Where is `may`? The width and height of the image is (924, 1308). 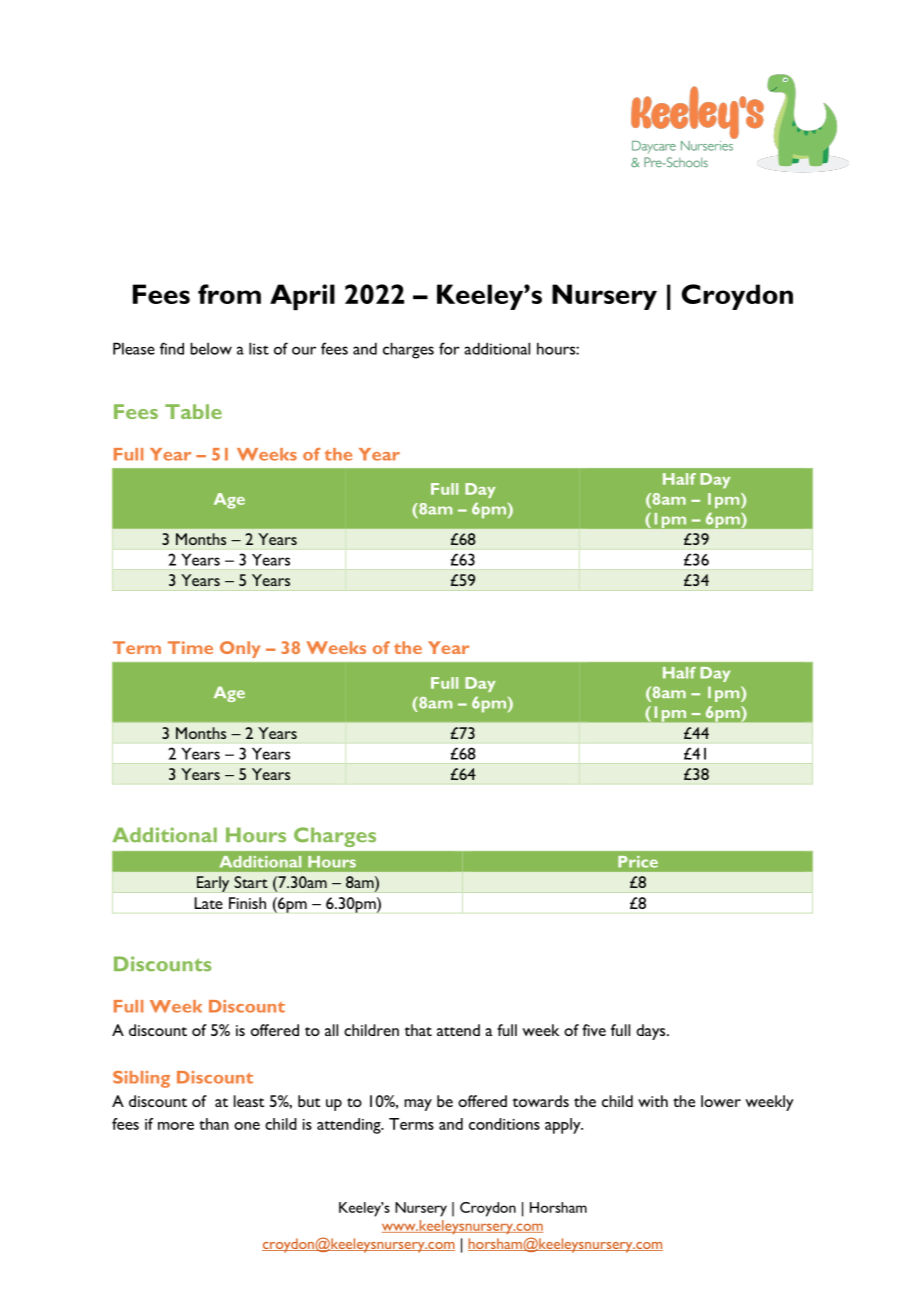 may is located at coordinates (418, 1105).
